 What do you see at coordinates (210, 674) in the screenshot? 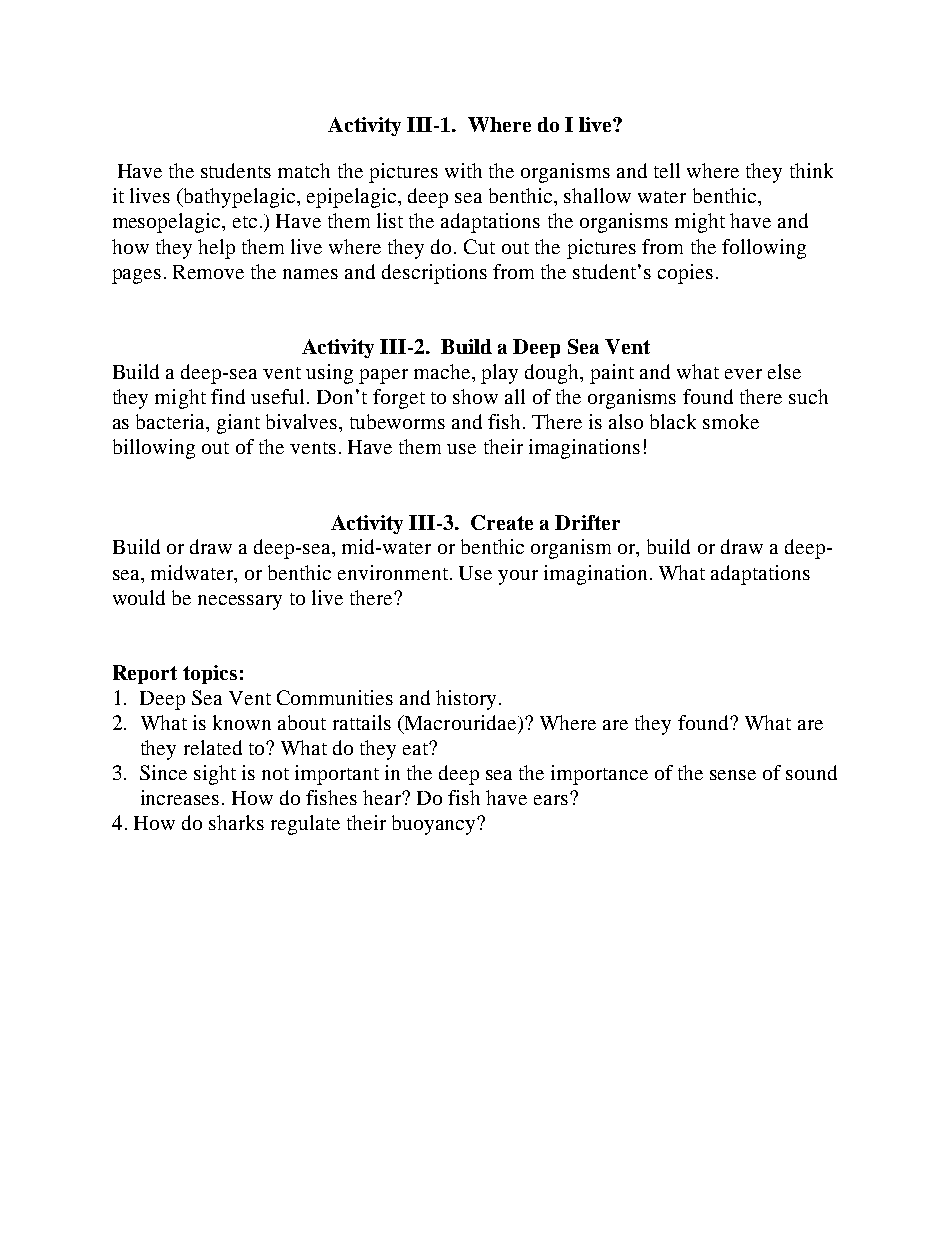
I see `topics` at bounding box center [210, 674].
